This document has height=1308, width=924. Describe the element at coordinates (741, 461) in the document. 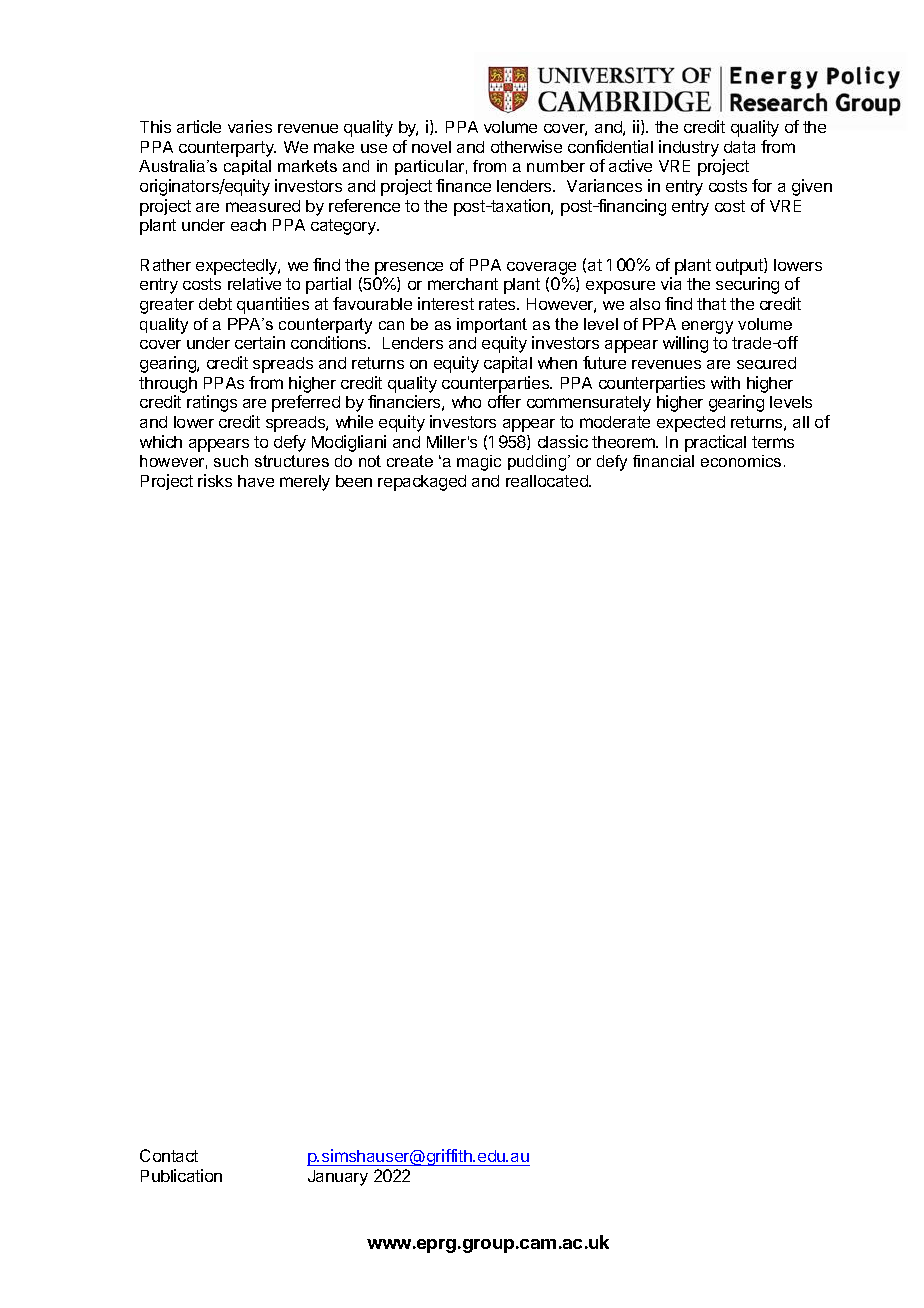

I see `economics` at that location.
